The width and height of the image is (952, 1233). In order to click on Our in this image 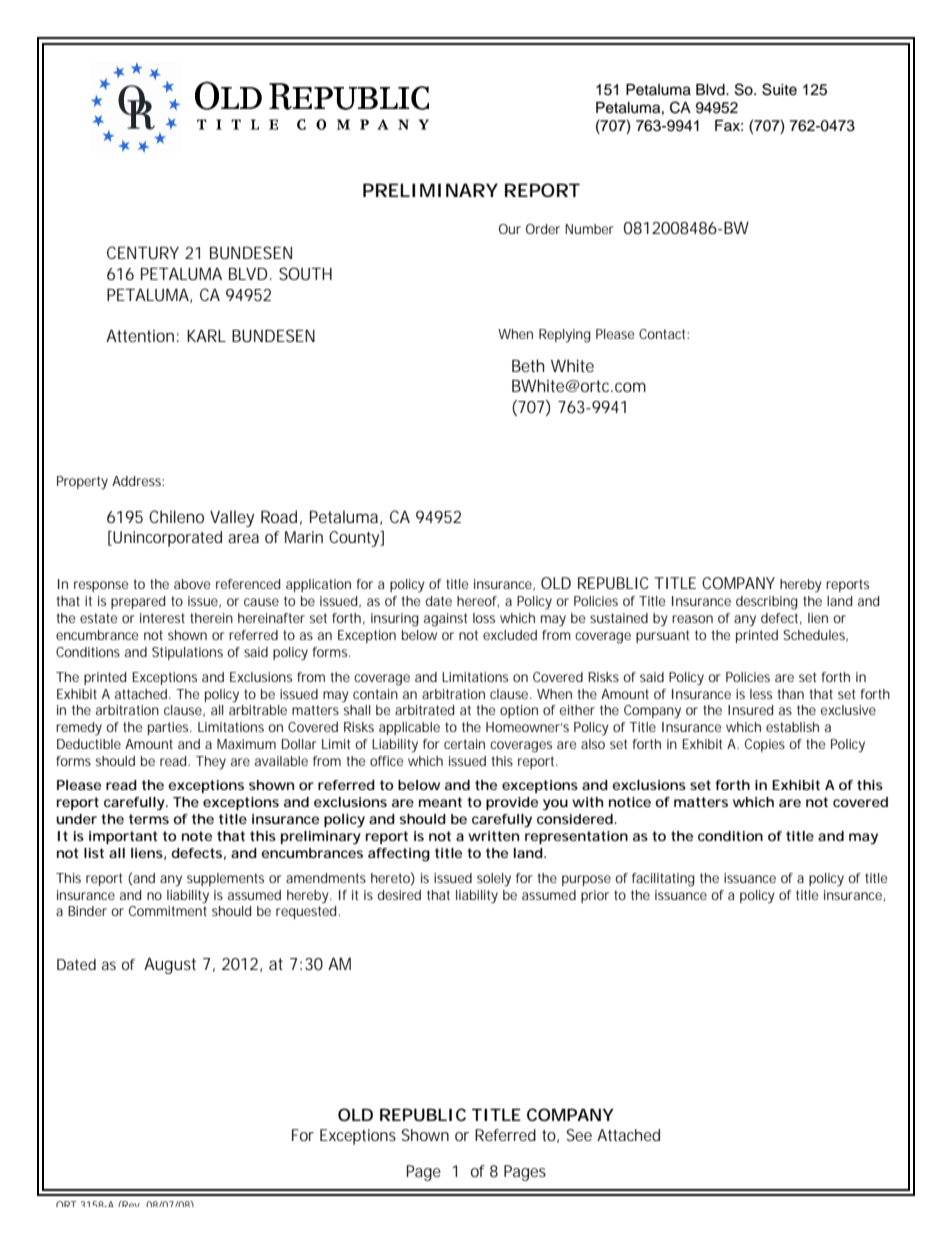, I will do `click(510, 229)`.
